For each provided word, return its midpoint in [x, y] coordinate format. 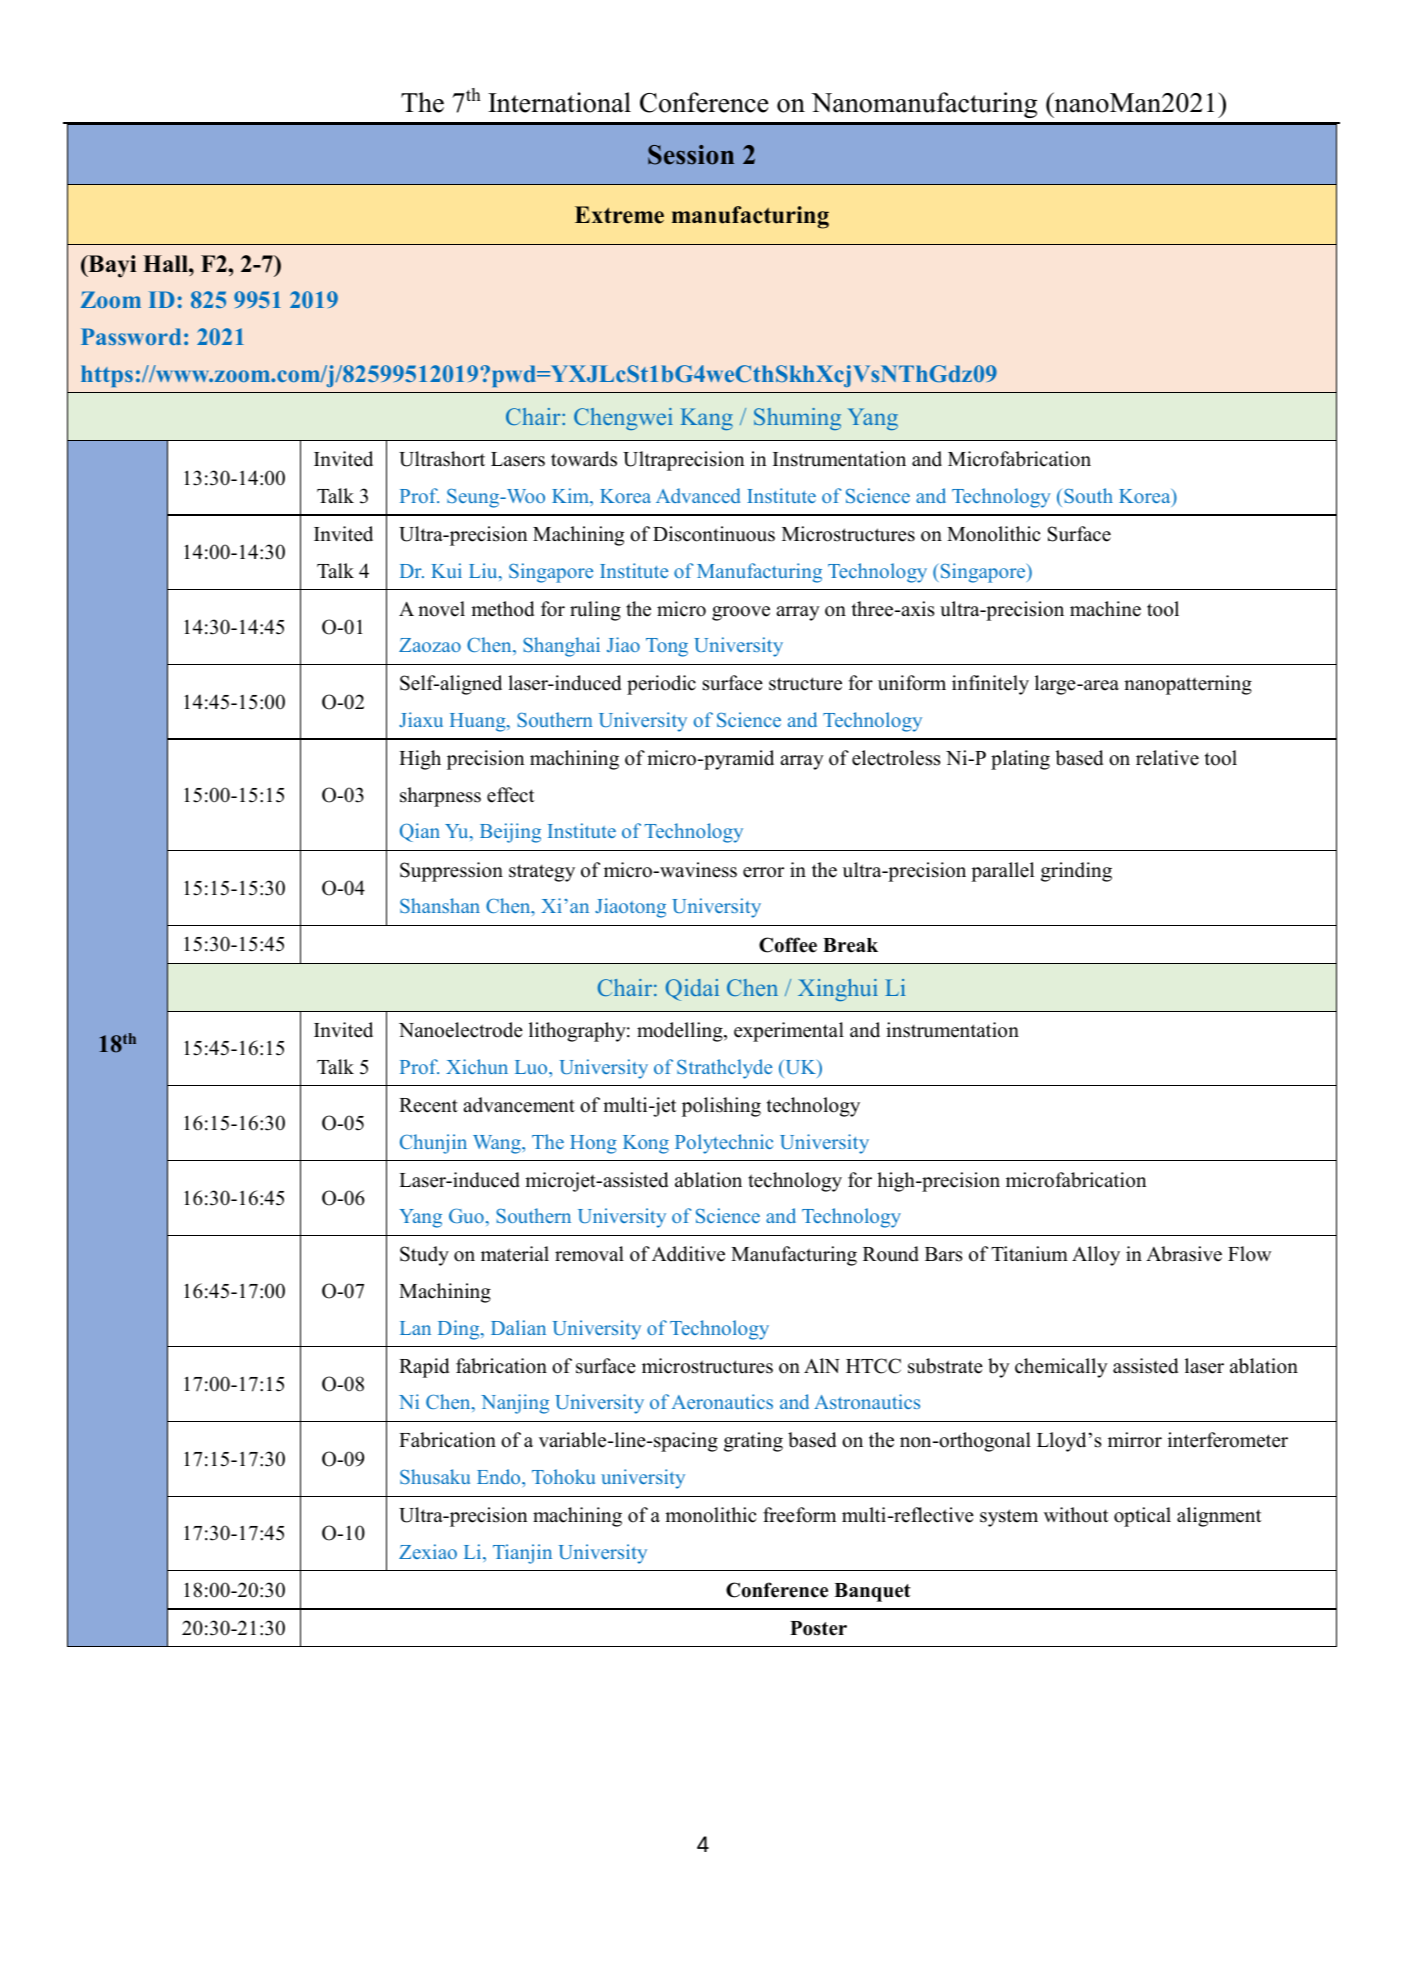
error [763, 872]
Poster [818, 1628]
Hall [166, 263]
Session [691, 155]
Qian [420, 832]
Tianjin [522, 1554]
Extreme [619, 215]
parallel [1002, 872]
